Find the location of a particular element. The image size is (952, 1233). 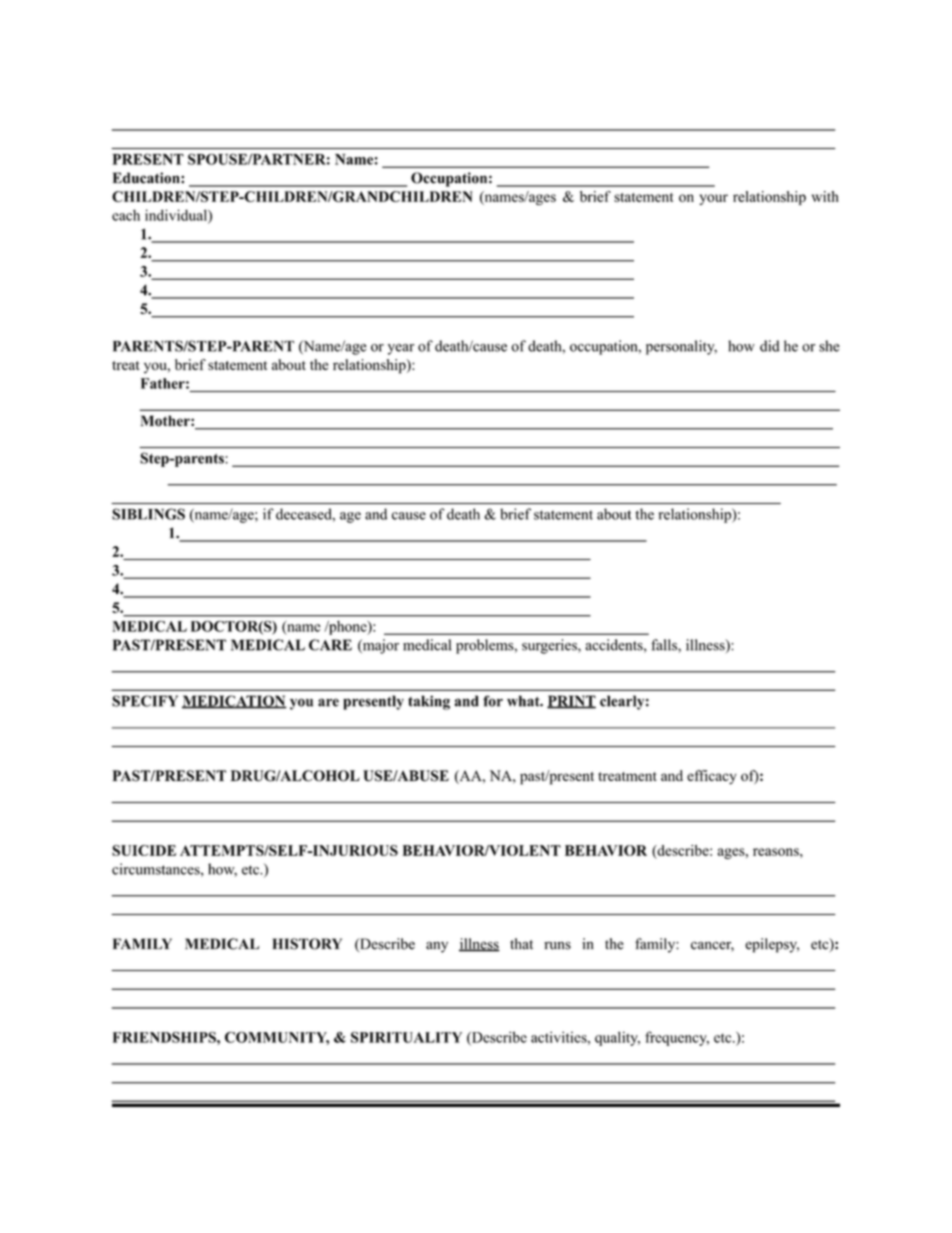

efficacy is located at coordinates (712, 777).
